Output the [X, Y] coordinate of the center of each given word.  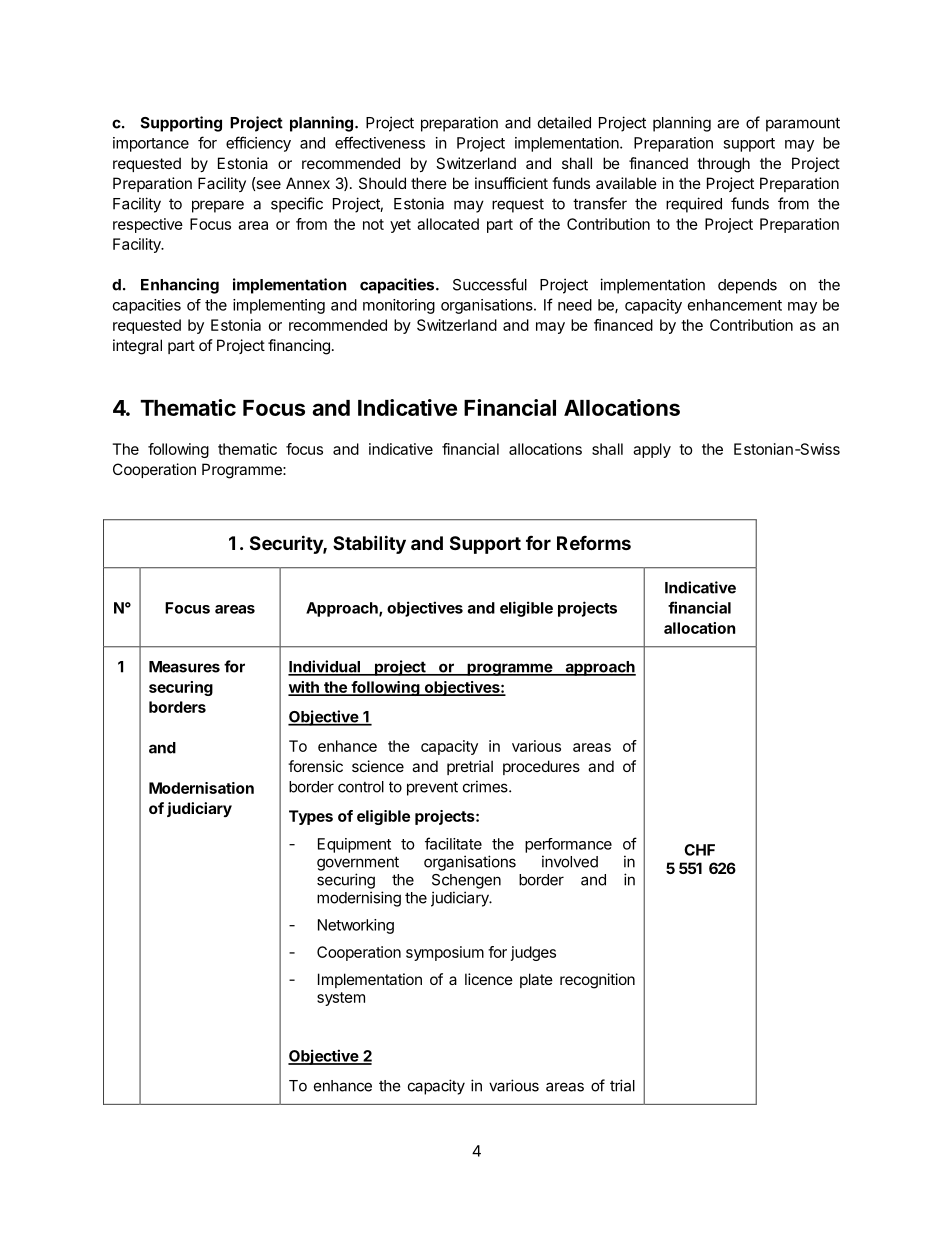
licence [489, 979]
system [341, 999]
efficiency [258, 144]
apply [652, 450]
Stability [369, 544]
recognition [597, 981]
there [429, 183]
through [723, 165]
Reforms [594, 543]
